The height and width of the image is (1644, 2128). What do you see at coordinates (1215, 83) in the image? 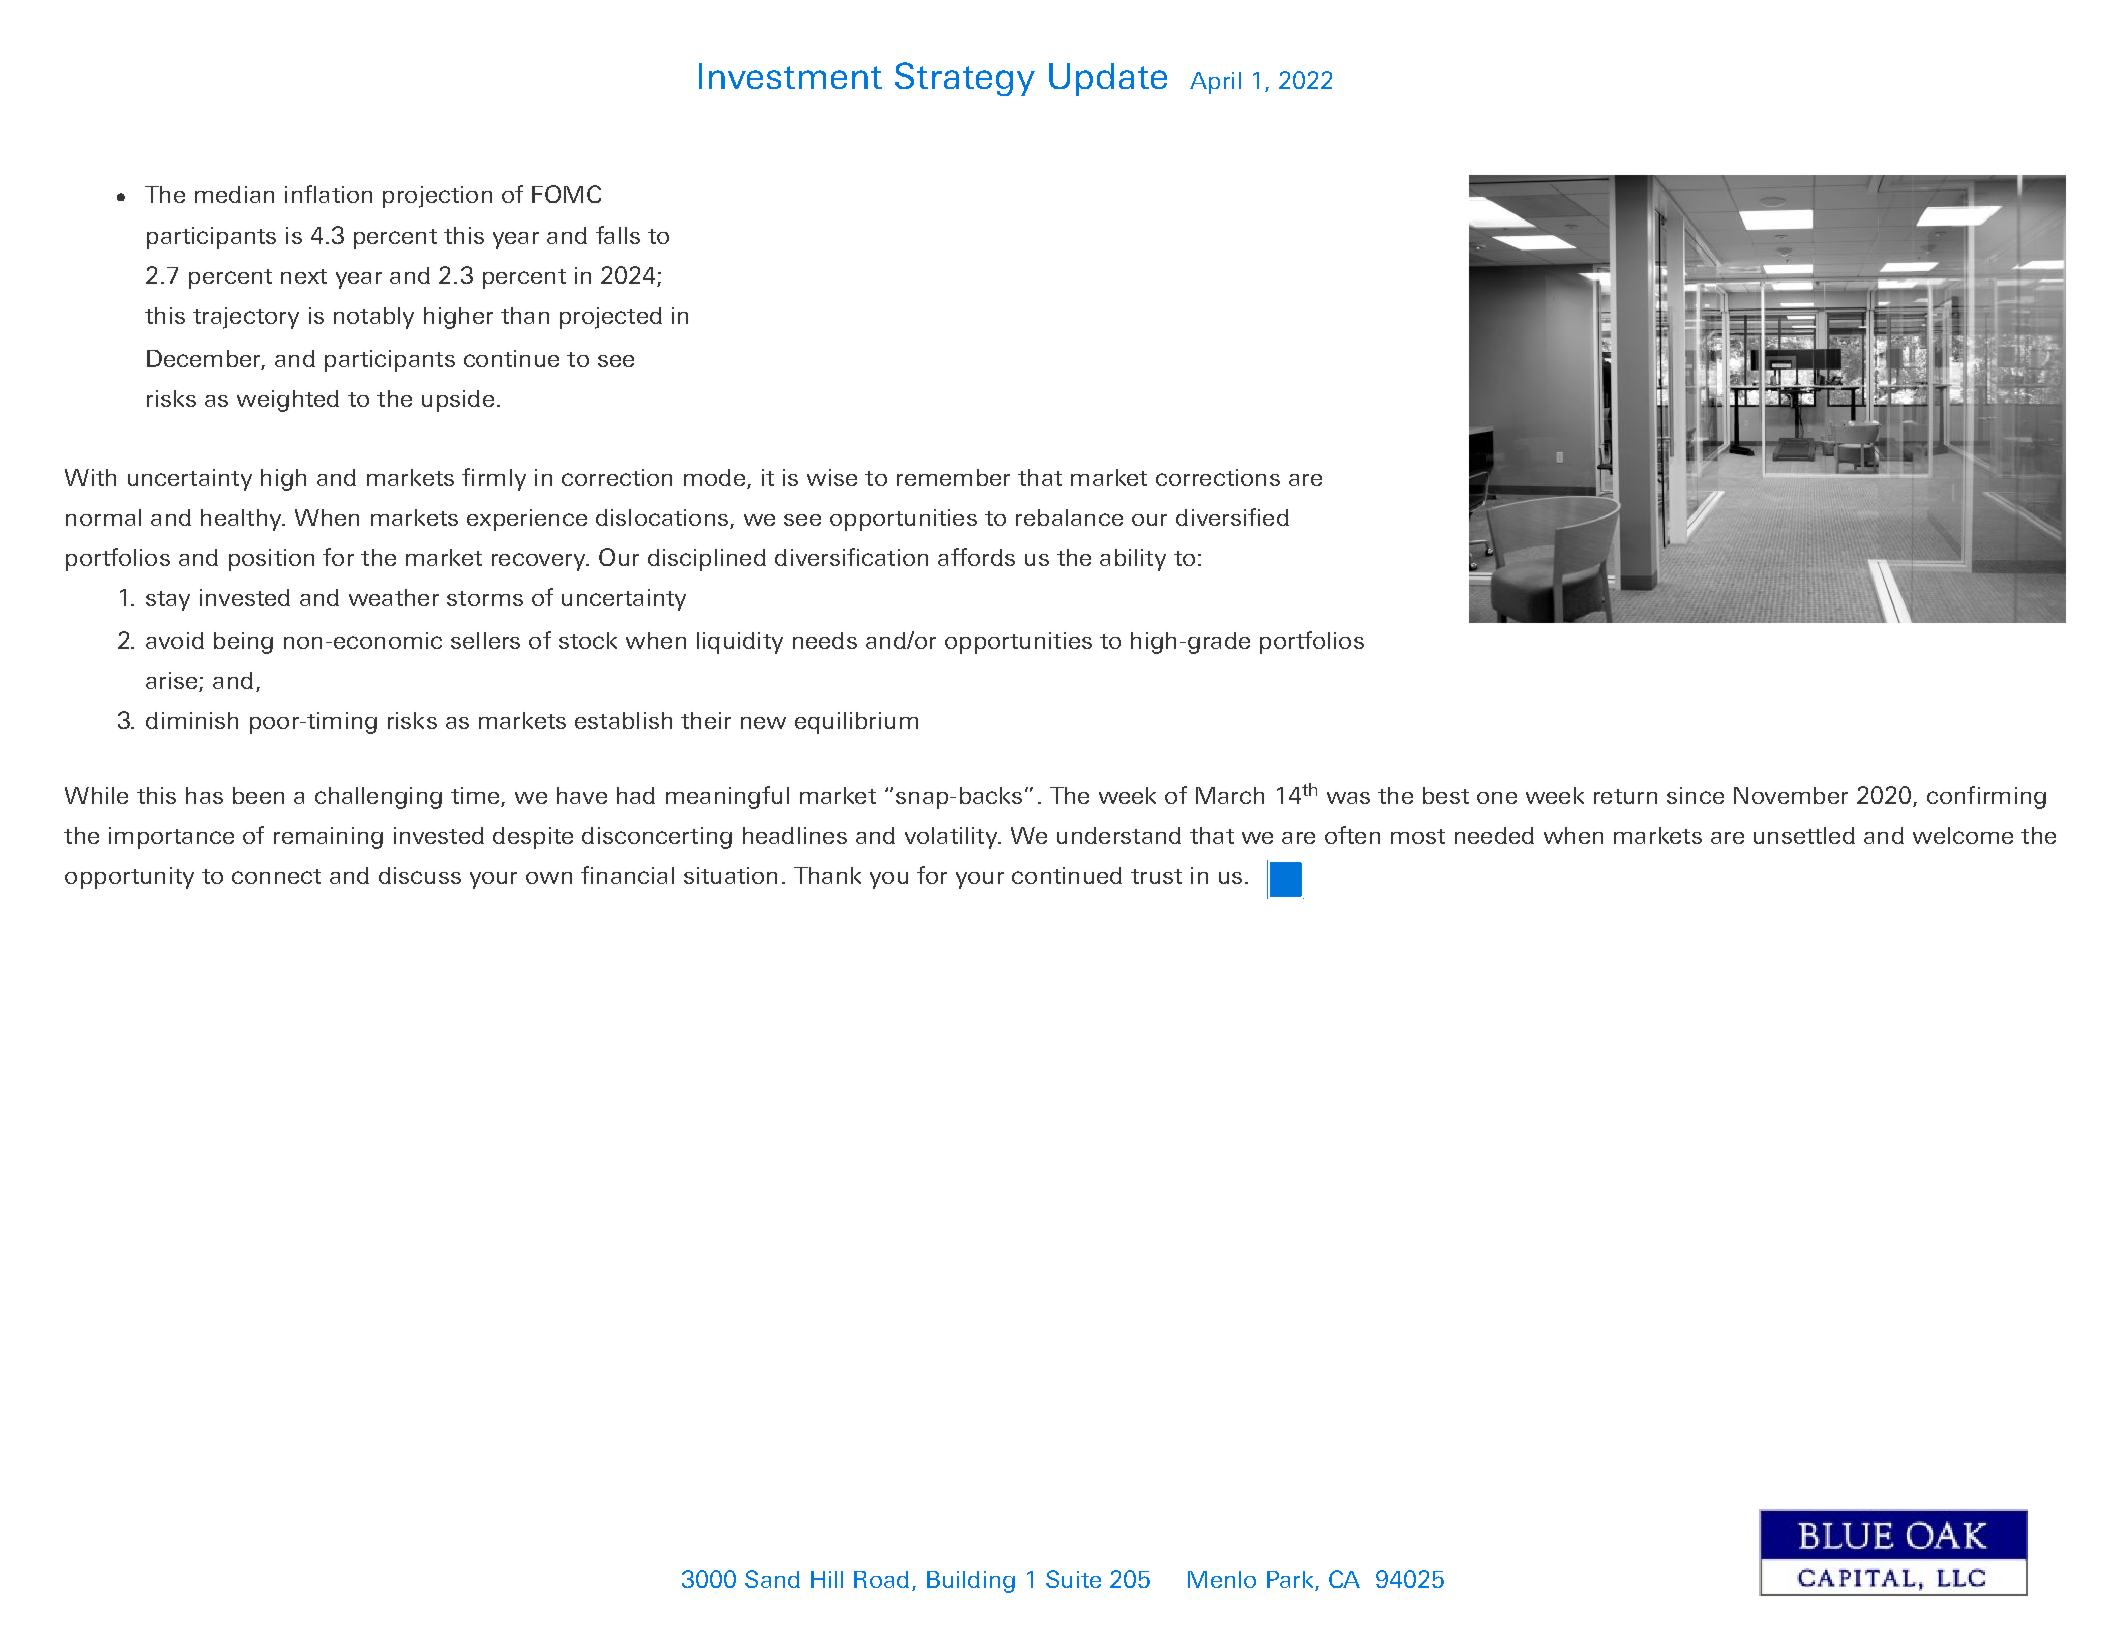
I see `April` at bounding box center [1215, 83].
